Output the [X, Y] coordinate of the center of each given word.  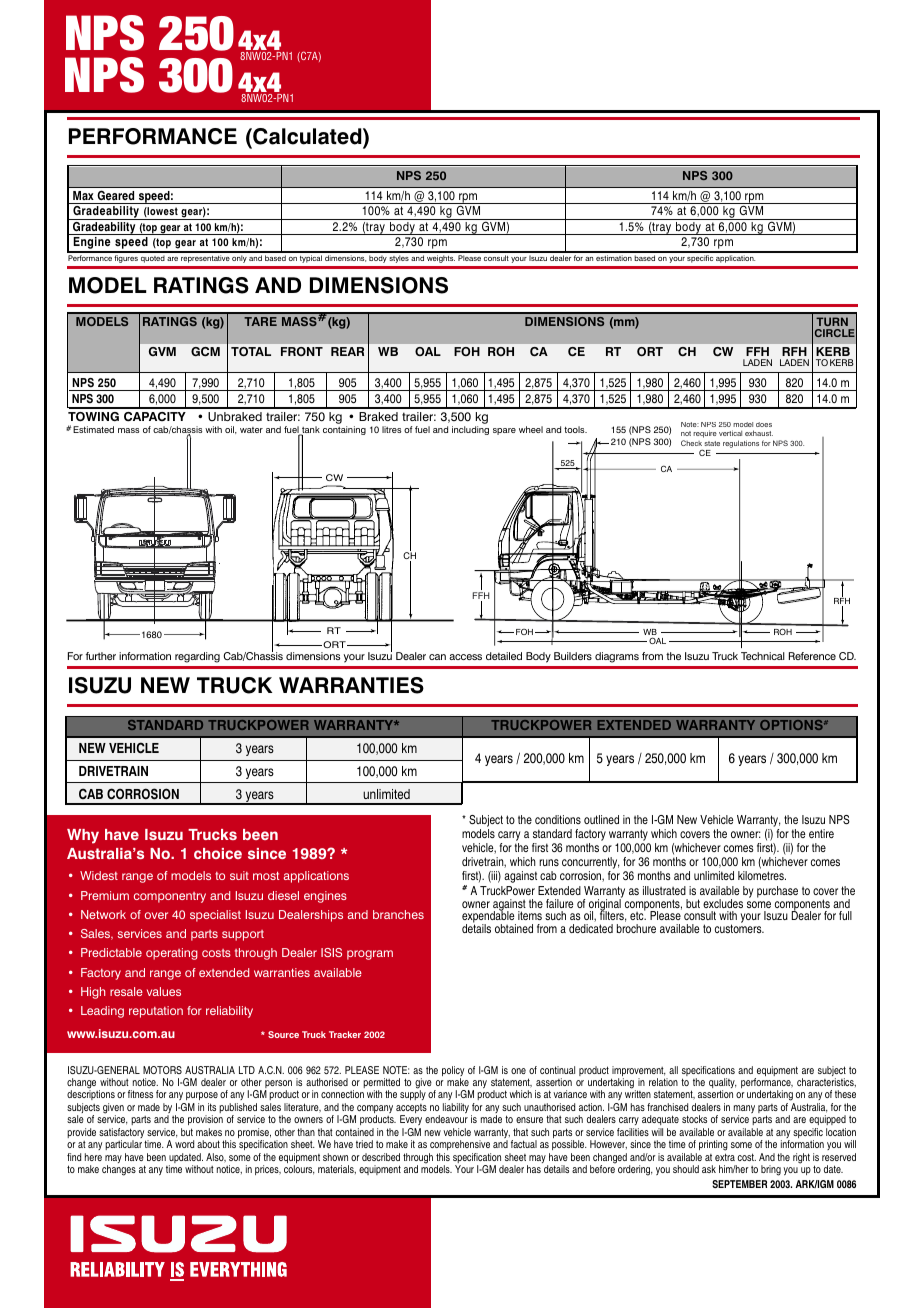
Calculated [307, 136]
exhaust [759, 433]
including [470, 430]
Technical [763, 656]
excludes [723, 903]
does [764, 424]
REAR [347, 351]
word [184, 1144]
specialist [215, 916]
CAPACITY [155, 417]
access [465, 657]
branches [398, 914]
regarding [197, 657]
